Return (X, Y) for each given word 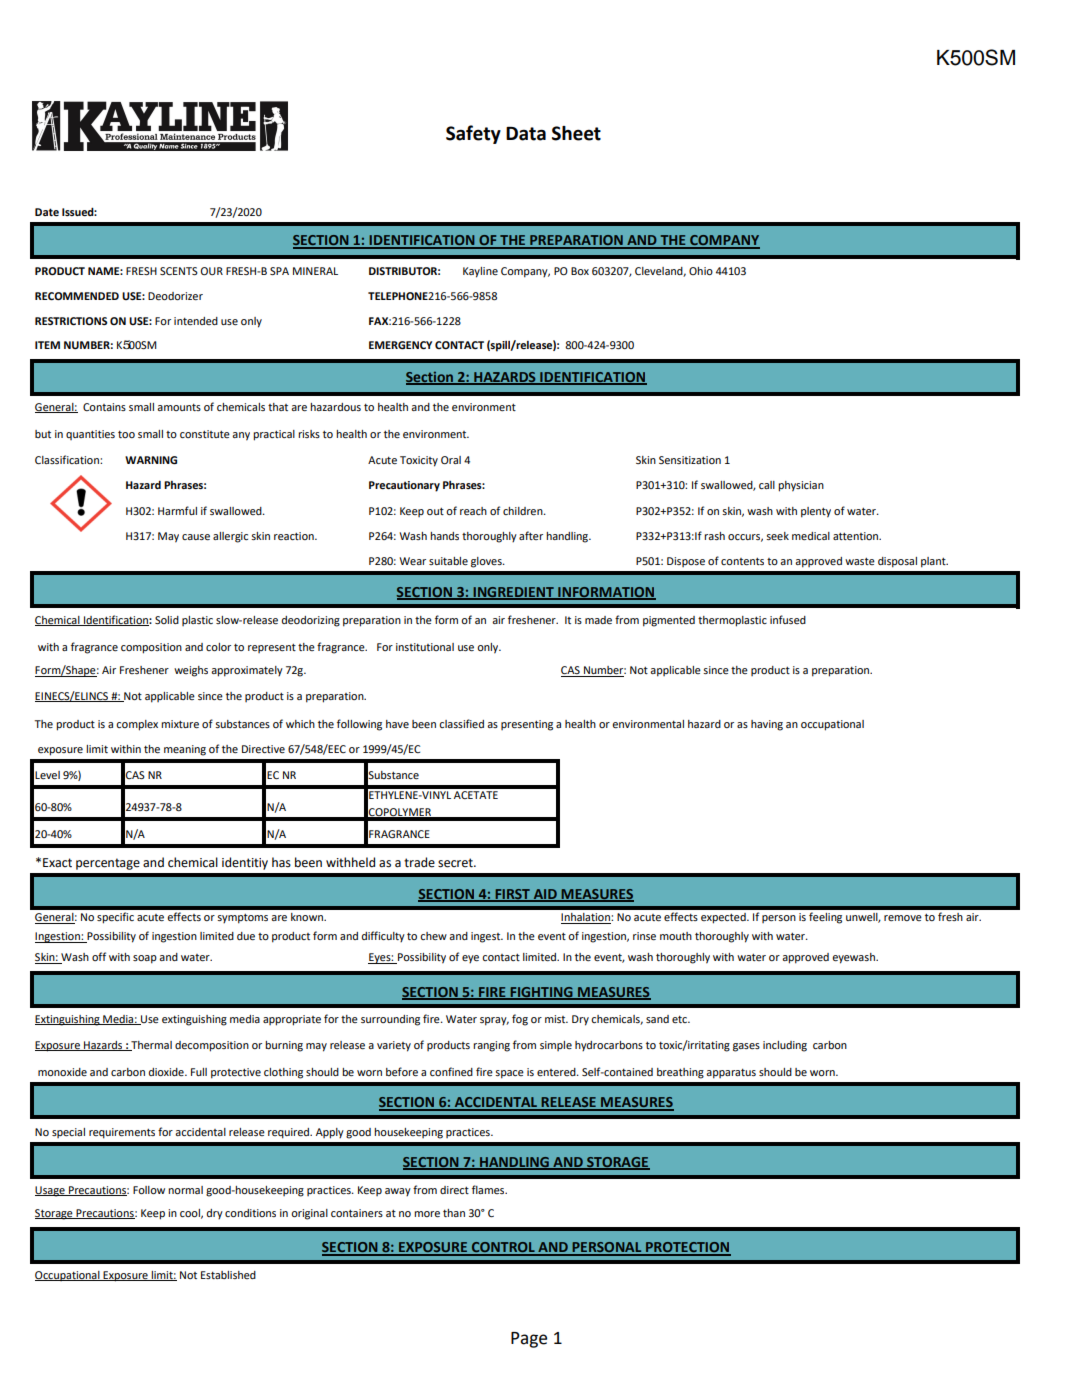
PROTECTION (687, 1248)
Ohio (701, 271)
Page (529, 1340)
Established (228, 1275)
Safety (473, 134)
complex (137, 725)
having (767, 725)
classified (461, 723)
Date (47, 212)
